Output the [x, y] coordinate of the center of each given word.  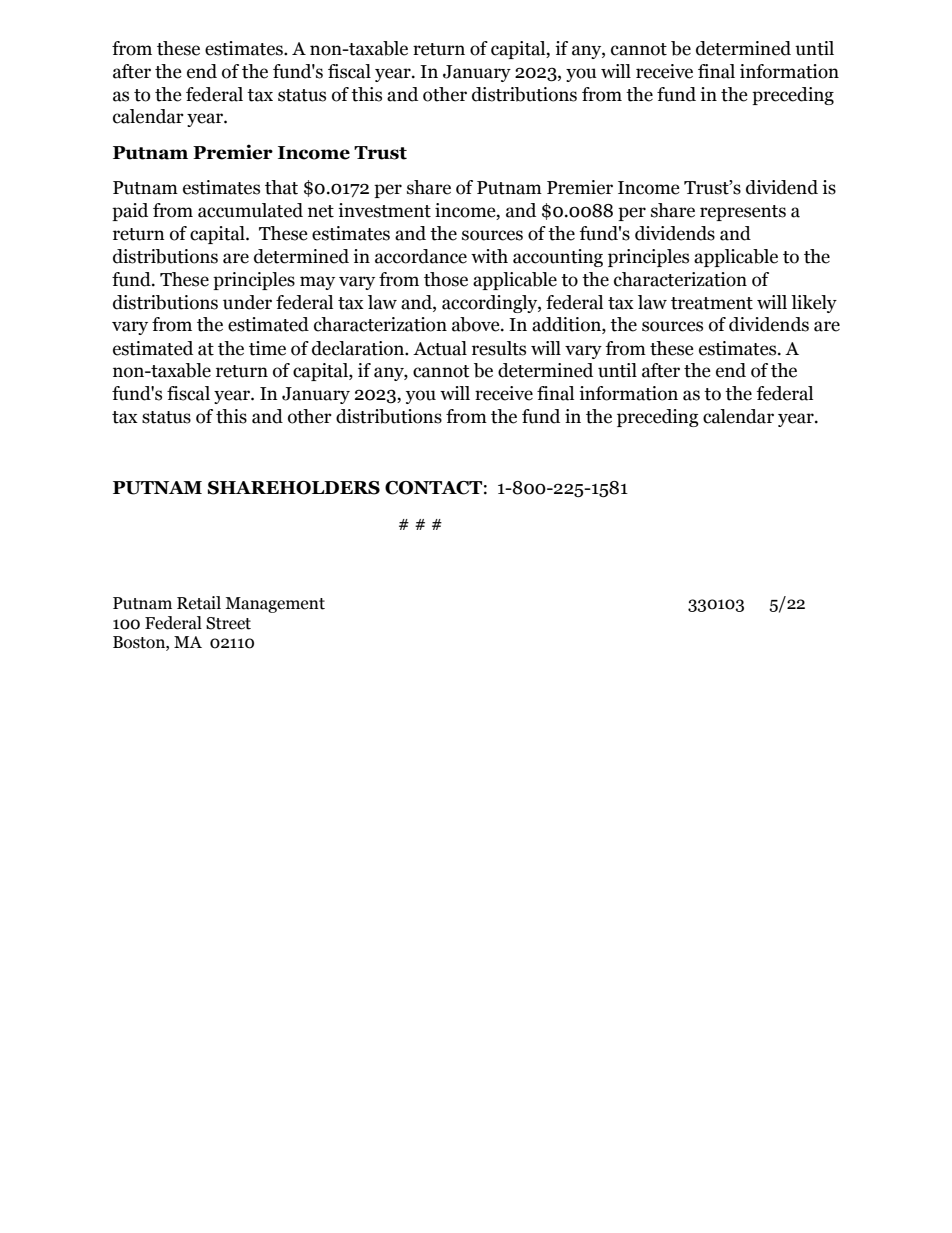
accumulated [250, 210]
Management [275, 605]
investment [384, 210]
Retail [199, 603]
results [499, 348]
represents [743, 213]
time [267, 348]
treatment [712, 303]
